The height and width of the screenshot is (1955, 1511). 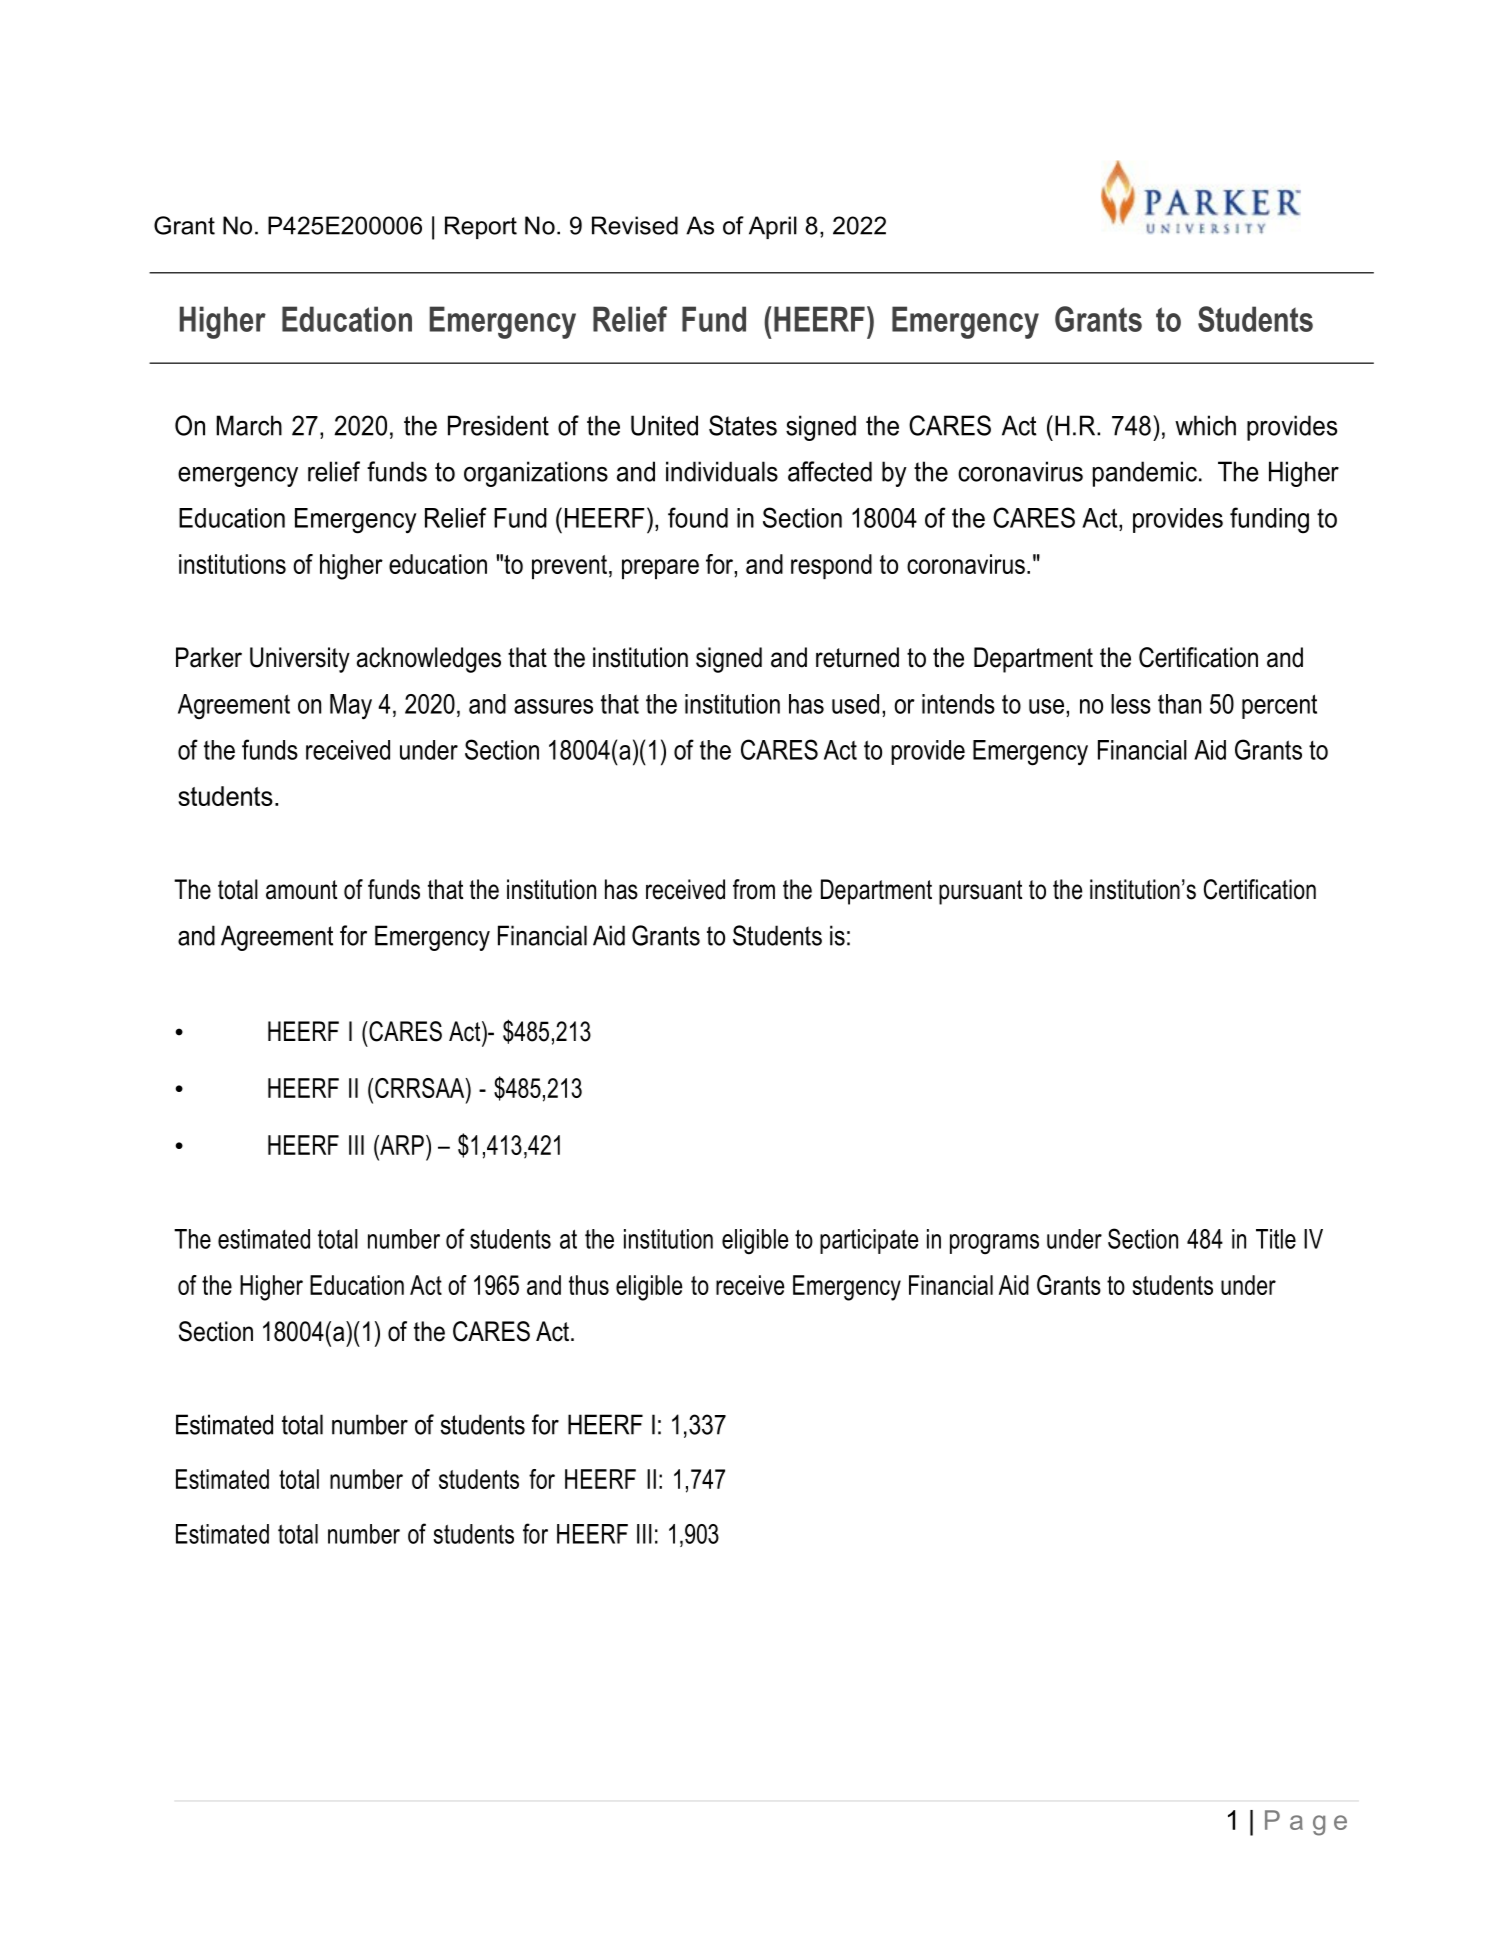 What do you see at coordinates (980, 892) in the screenshot?
I see `pursuant` at bounding box center [980, 892].
